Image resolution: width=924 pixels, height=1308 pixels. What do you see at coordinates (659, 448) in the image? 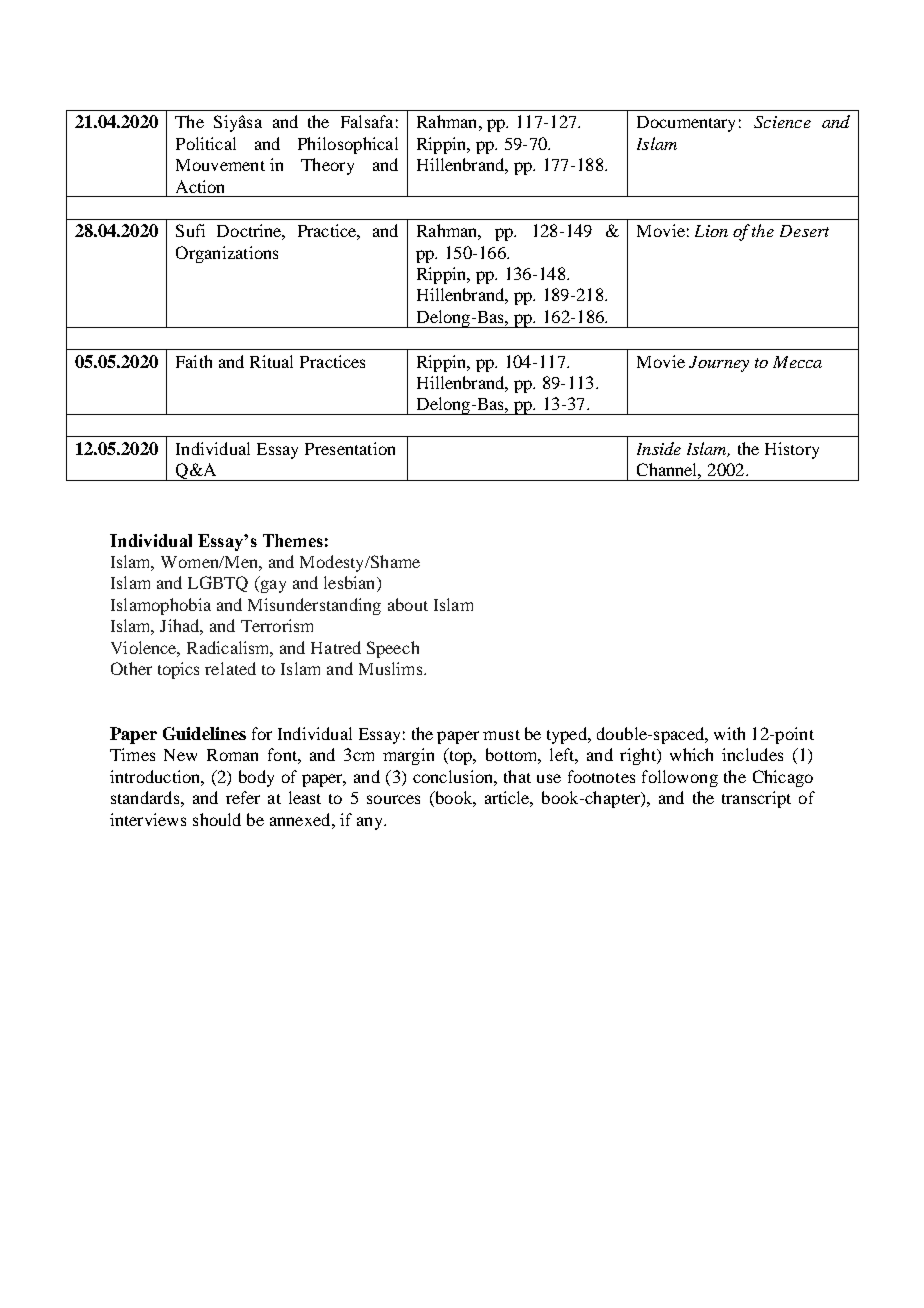
I see `Inside` at bounding box center [659, 448].
